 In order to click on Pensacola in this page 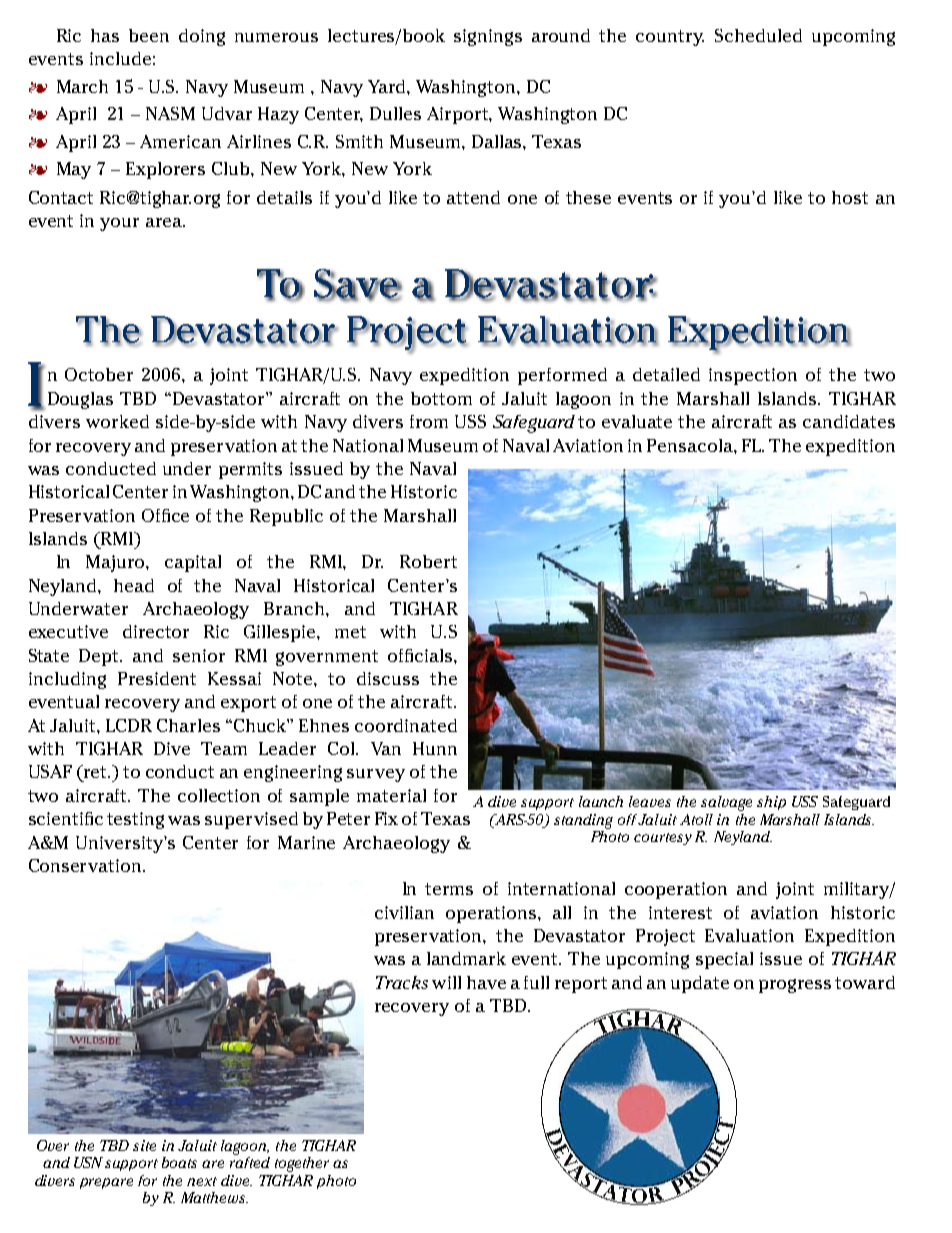, I will do `click(691, 445)`.
